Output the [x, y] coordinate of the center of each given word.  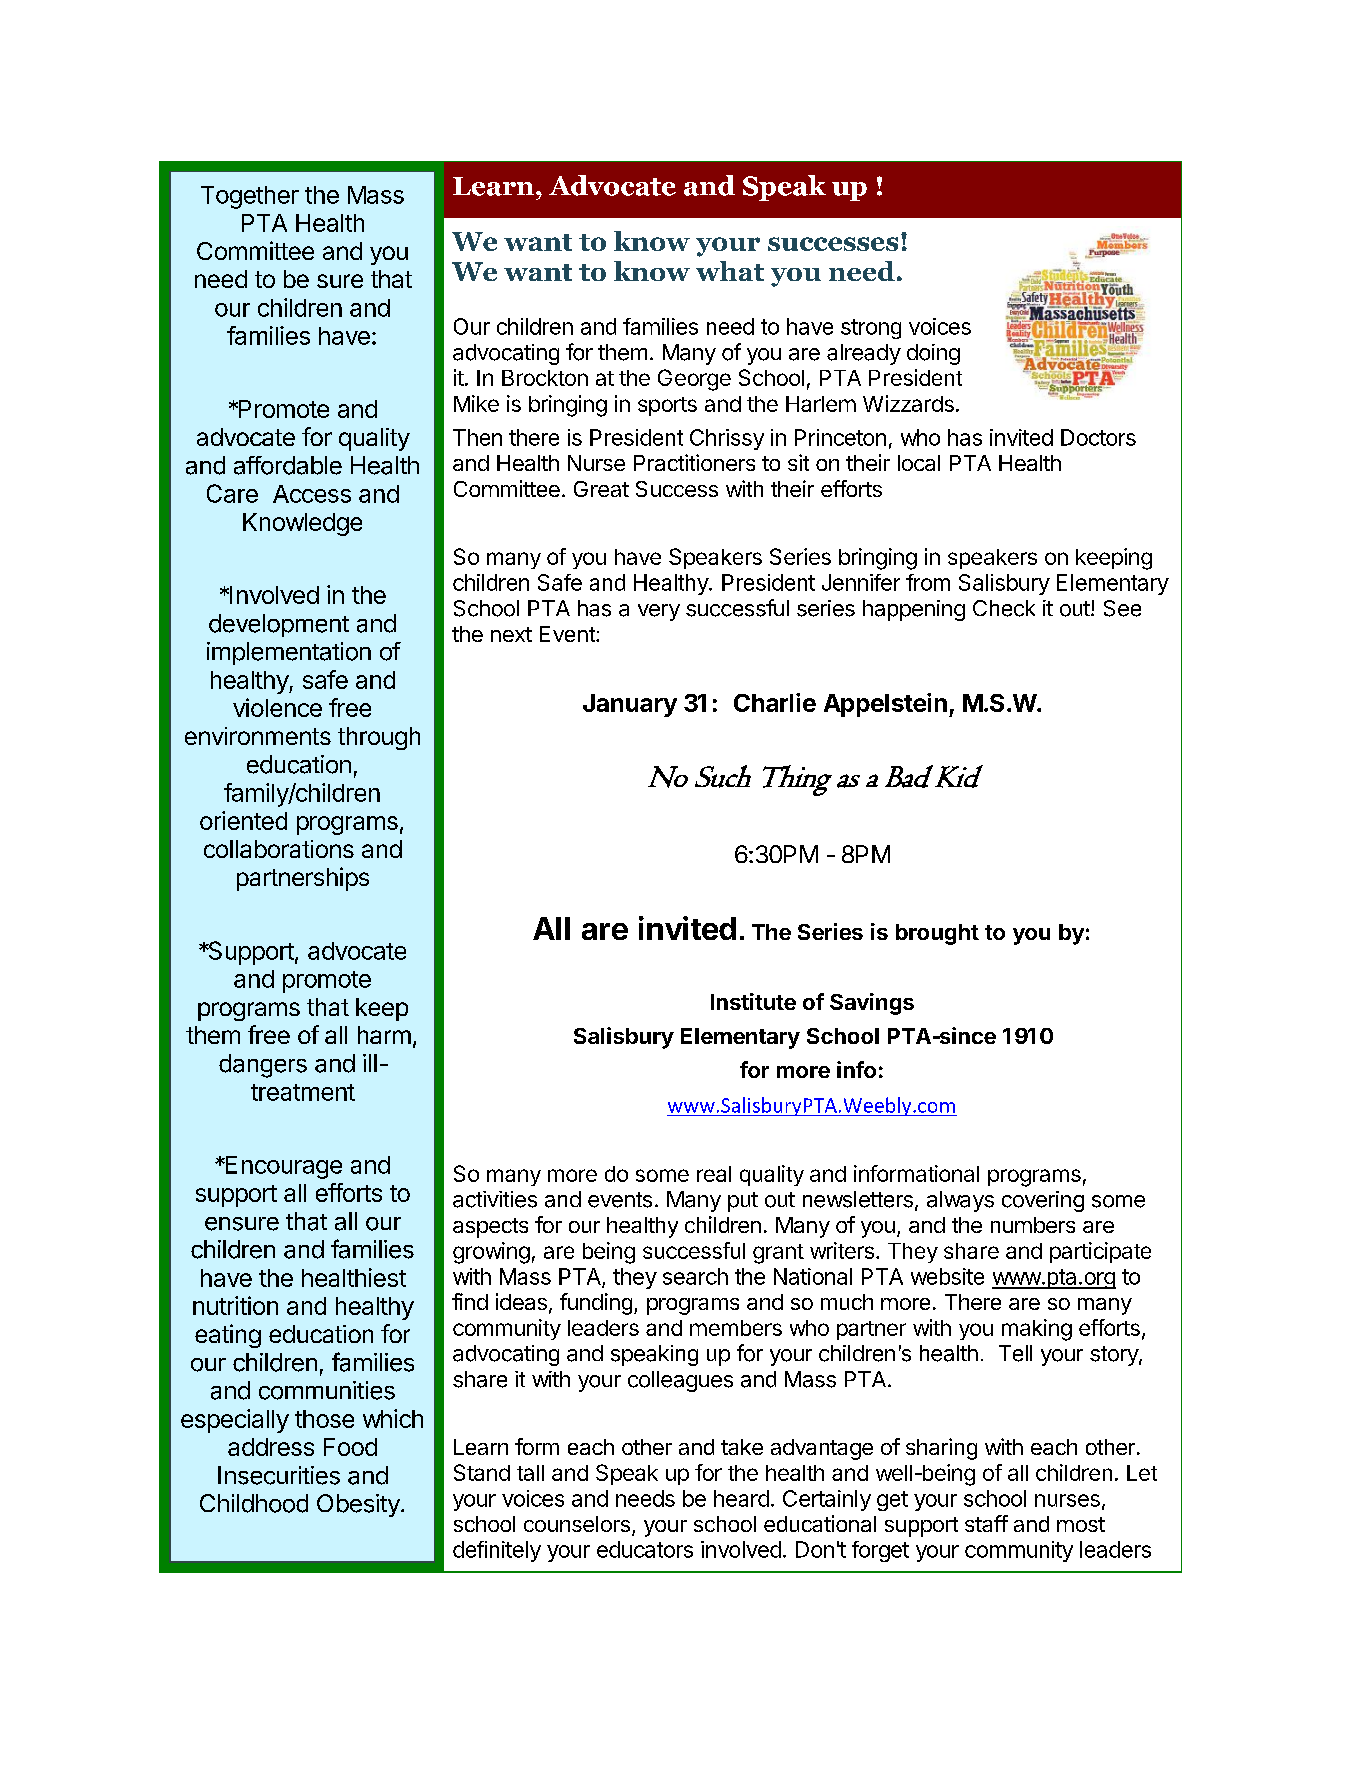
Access [312, 494]
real [714, 1174]
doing [933, 354]
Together [250, 197]
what [730, 271]
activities [495, 1199]
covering [1043, 1201]
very [659, 612]
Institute [753, 1001]
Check [1004, 608]
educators [645, 1549]
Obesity [359, 1505]
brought [937, 934]
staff [986, 1523]
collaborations [279, 849]
